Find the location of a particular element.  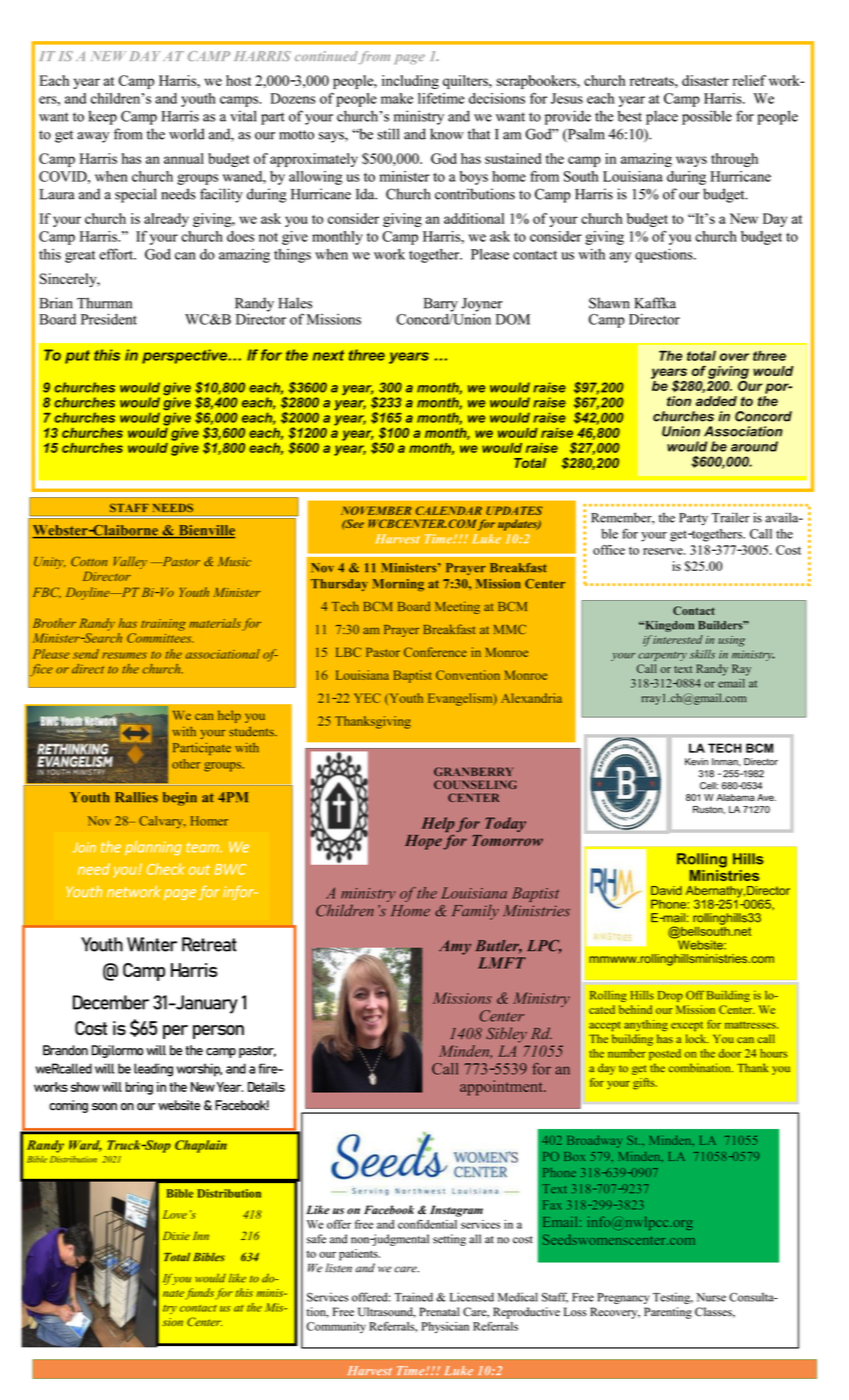

Morning is located at coordinates (398, 585).
